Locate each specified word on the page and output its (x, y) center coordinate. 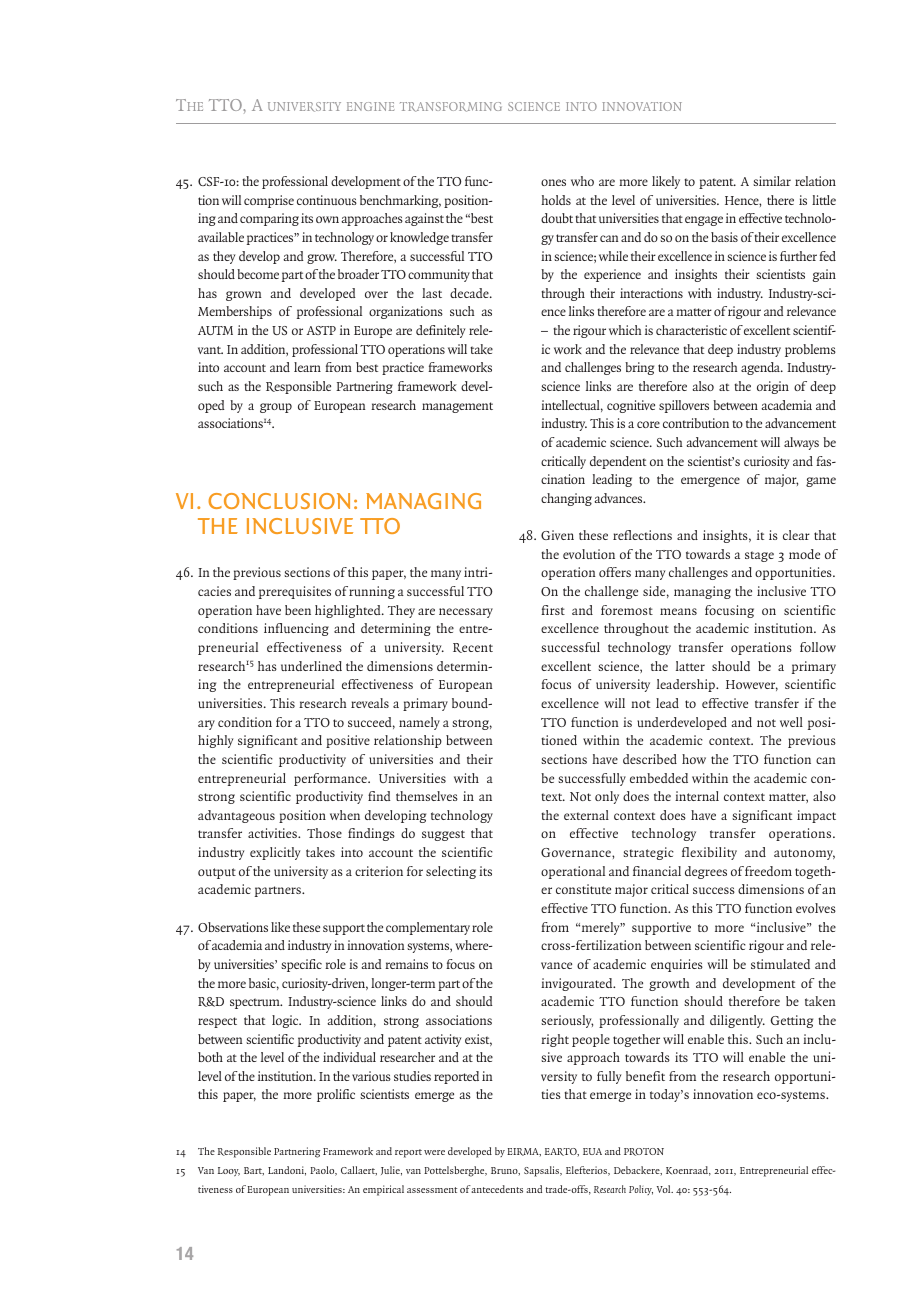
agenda (762, 368)
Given (557, 535)
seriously (567, 1021)
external (586, 815)
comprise (269, 201)
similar (772, 181)
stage (759, 556)
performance (331, 779)
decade (470, 293)
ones (553, 182)
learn (307, 367)
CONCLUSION (279, 501)
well (791, 722)
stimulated (780, 964)
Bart (254, 1171)
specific (301, 965)
